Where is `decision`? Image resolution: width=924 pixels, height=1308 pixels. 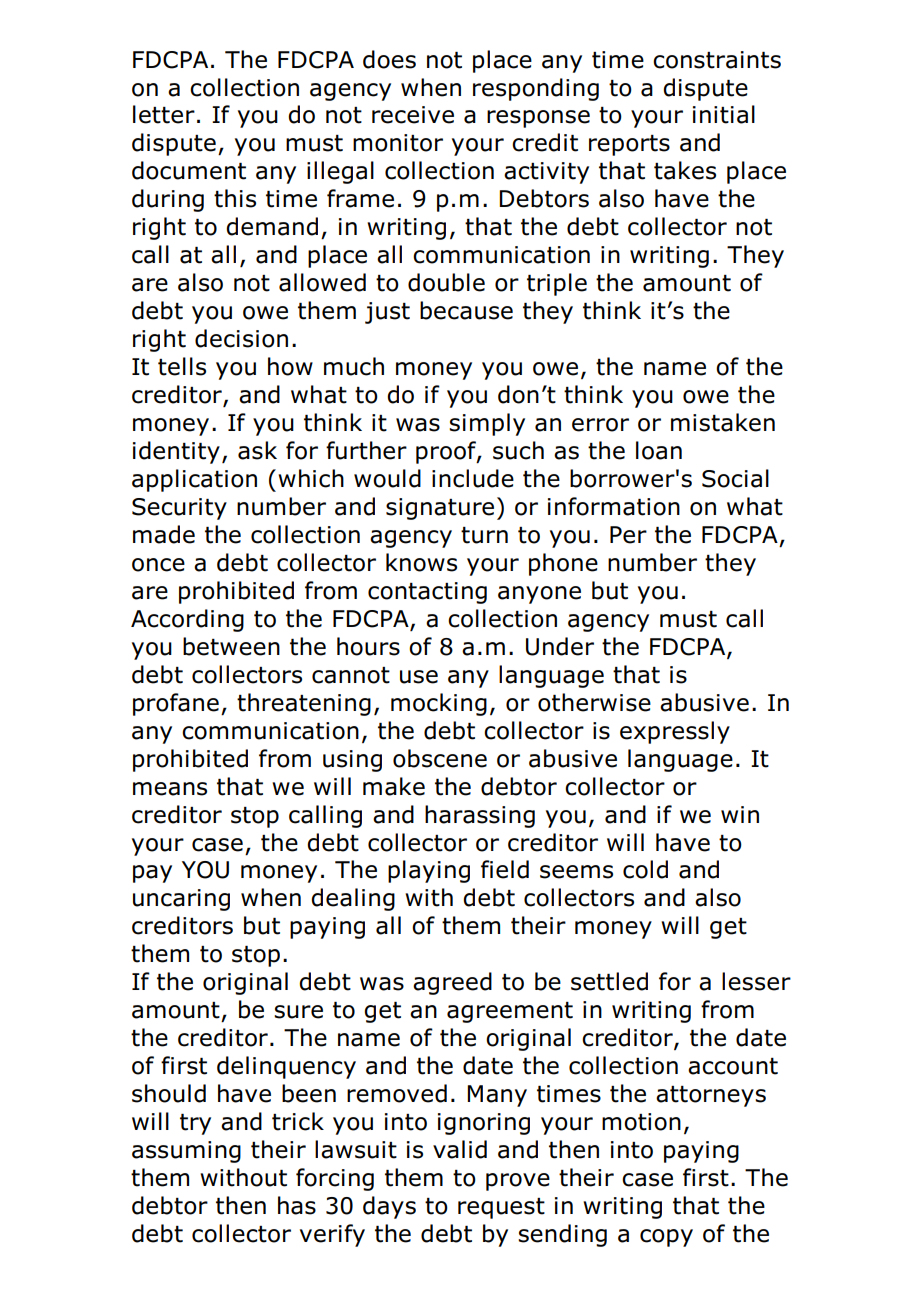
decision is located at coordinates (241, 338).
